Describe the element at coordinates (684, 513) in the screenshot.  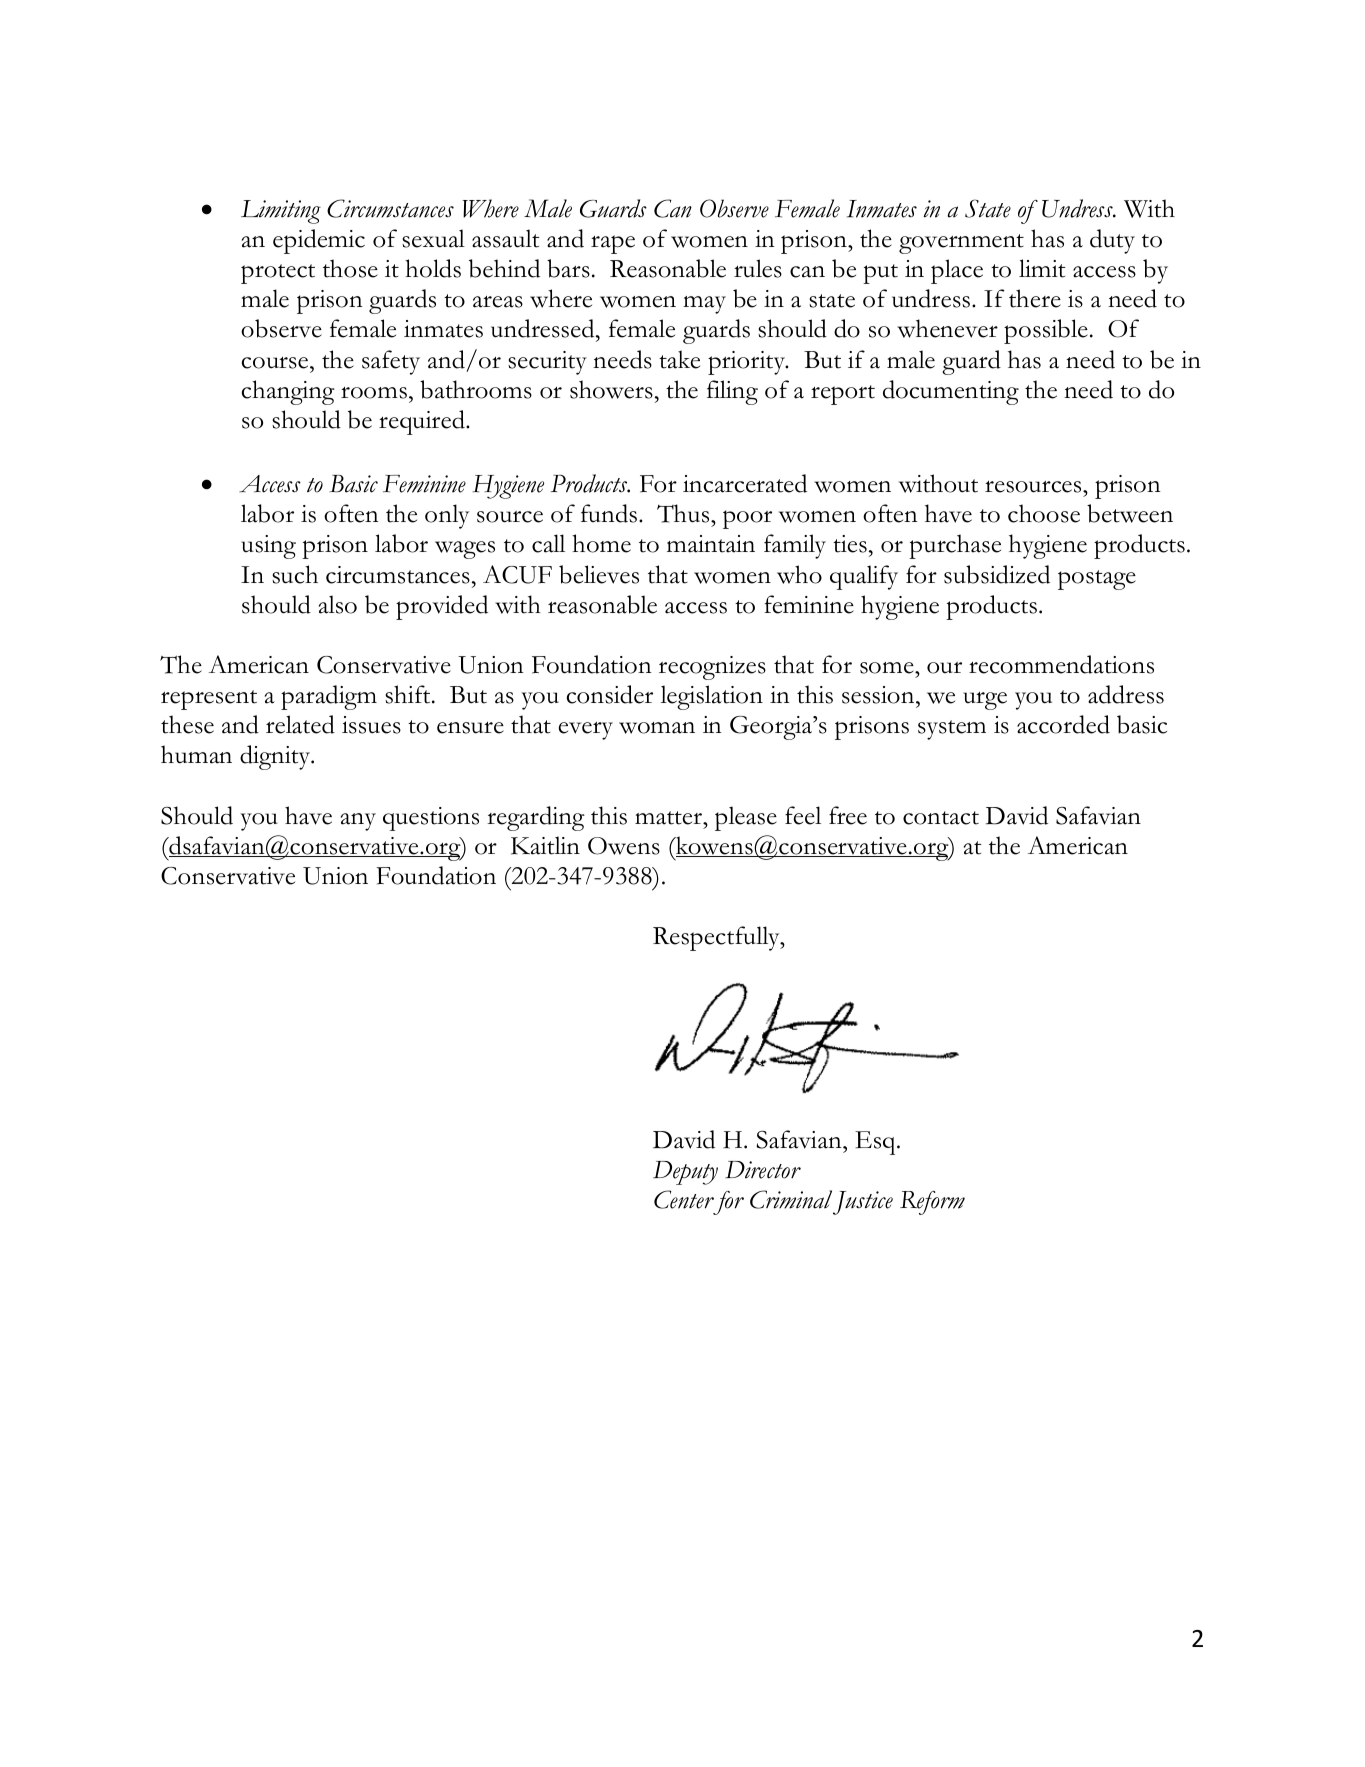
I see `Thus` at that location.
